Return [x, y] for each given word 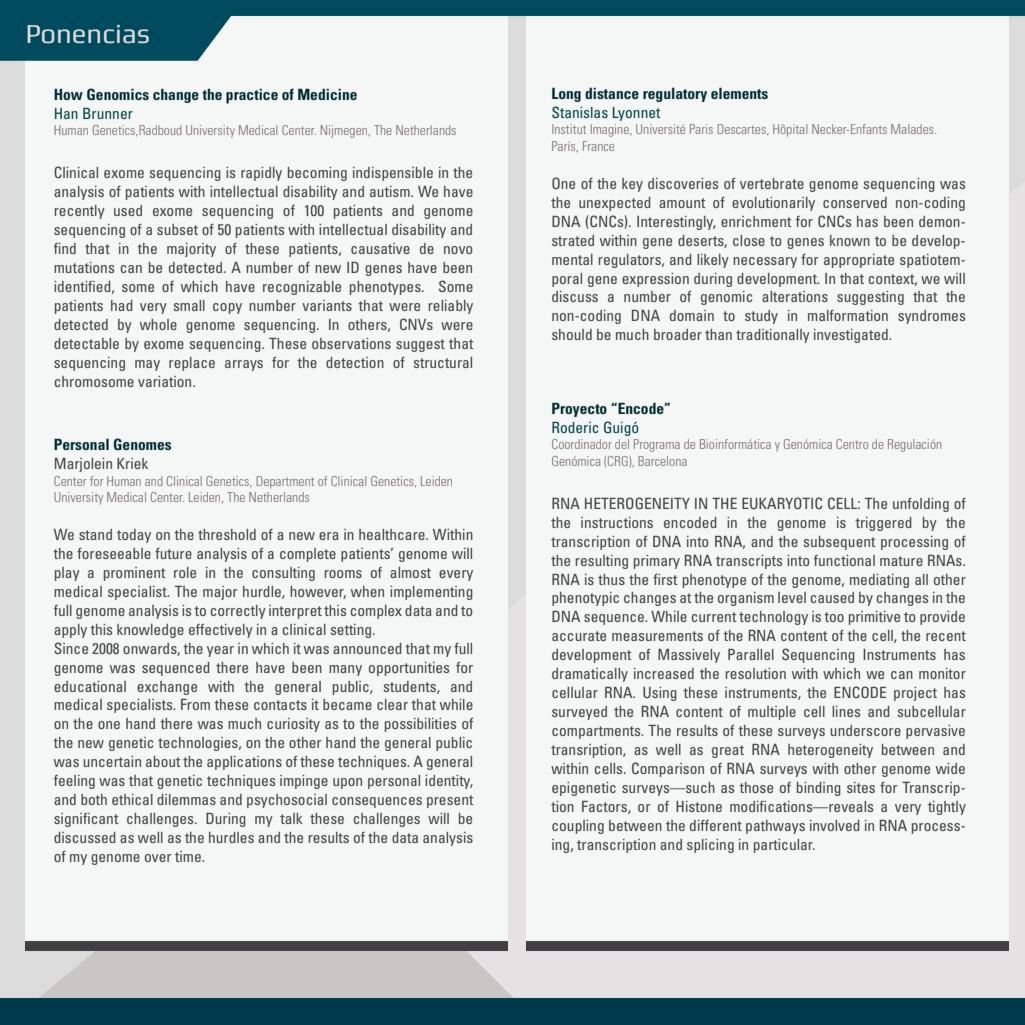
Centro [852, 444]
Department [285, 482]
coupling [578, 827]
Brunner [108, 113]
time [189, 856]
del [622, 444]
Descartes [743, 129]
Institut [569, 129]
